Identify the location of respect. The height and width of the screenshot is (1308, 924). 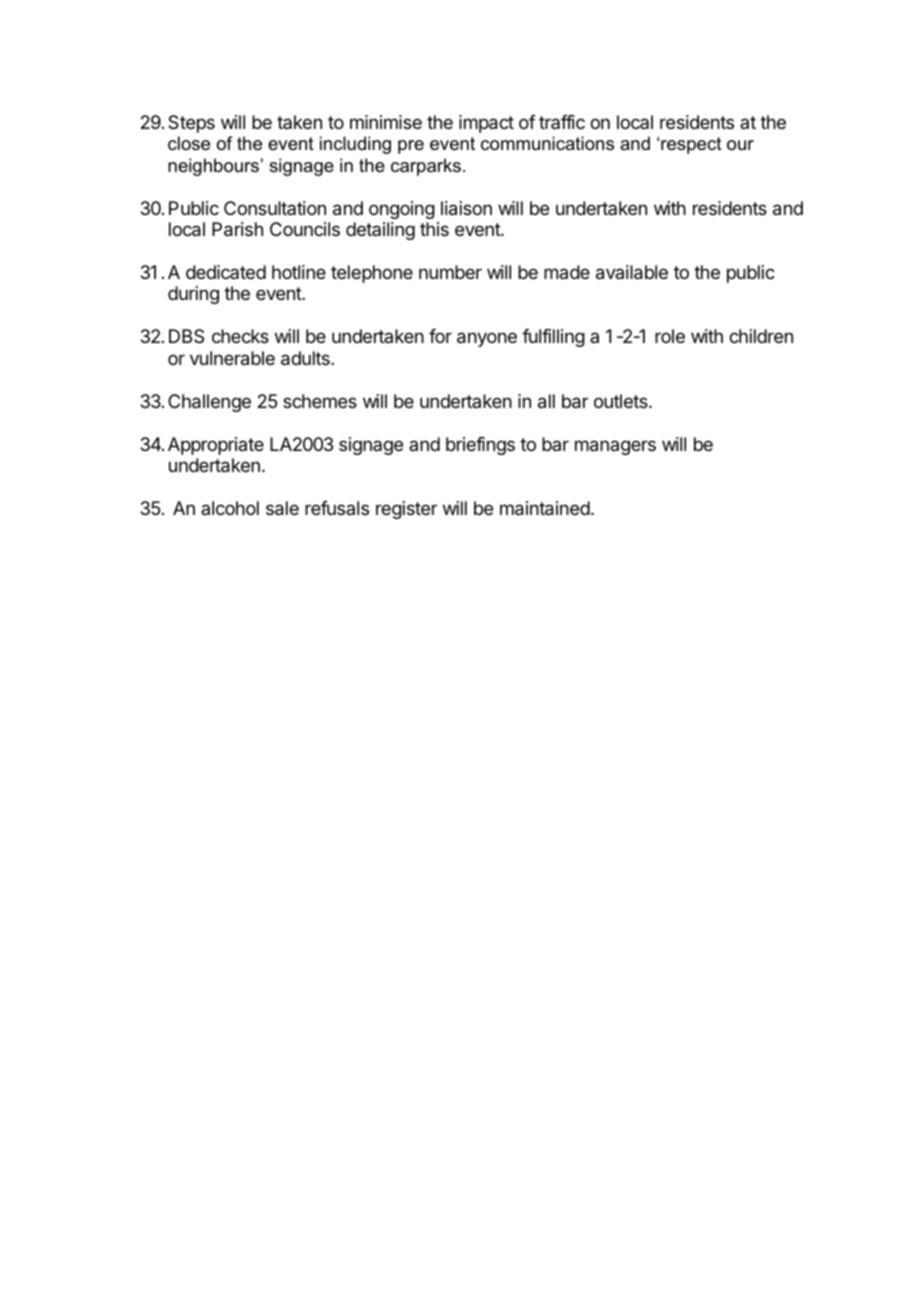
(691, 145).
